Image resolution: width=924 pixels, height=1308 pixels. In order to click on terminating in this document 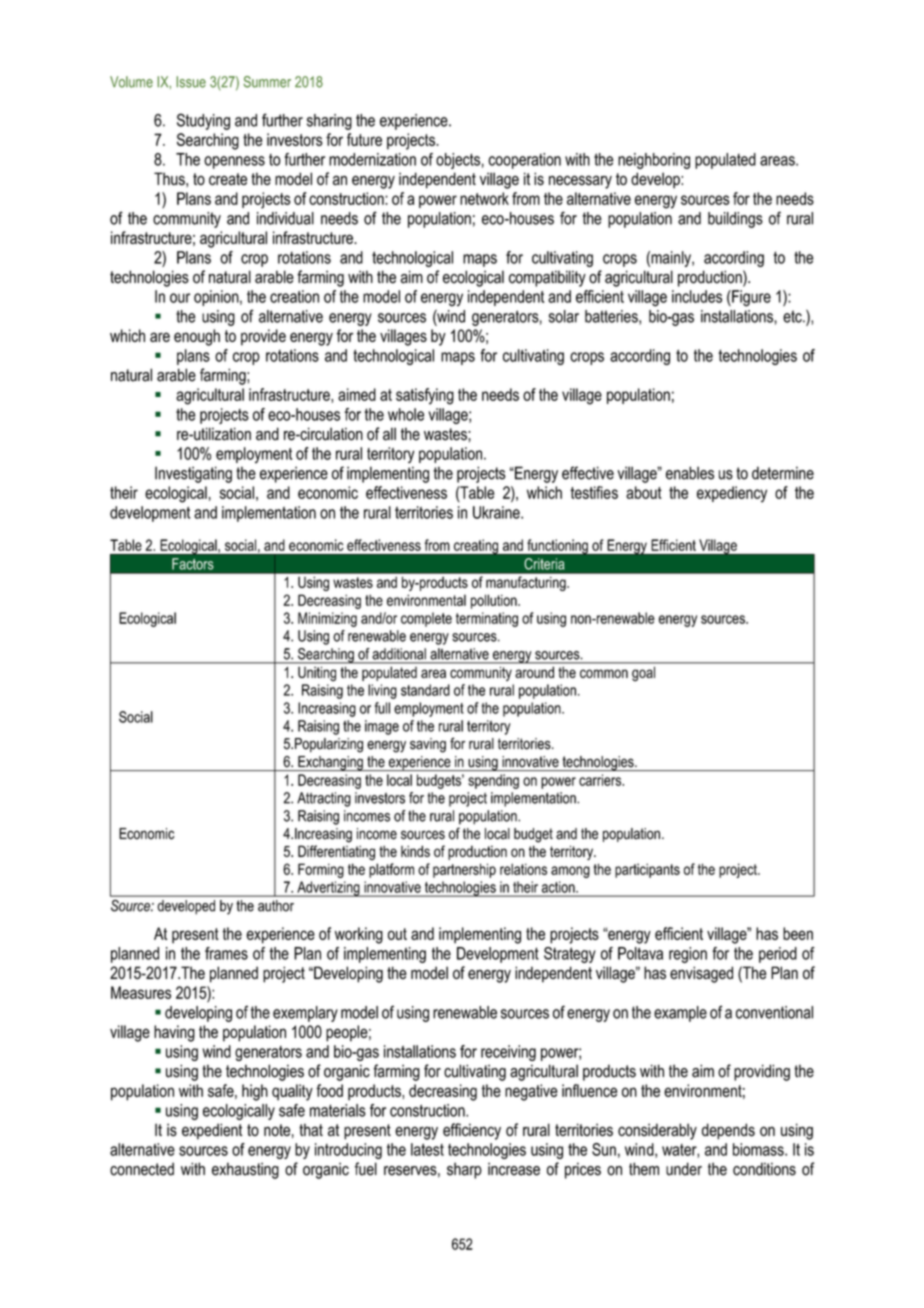, I will do `click(487, 619)`.
